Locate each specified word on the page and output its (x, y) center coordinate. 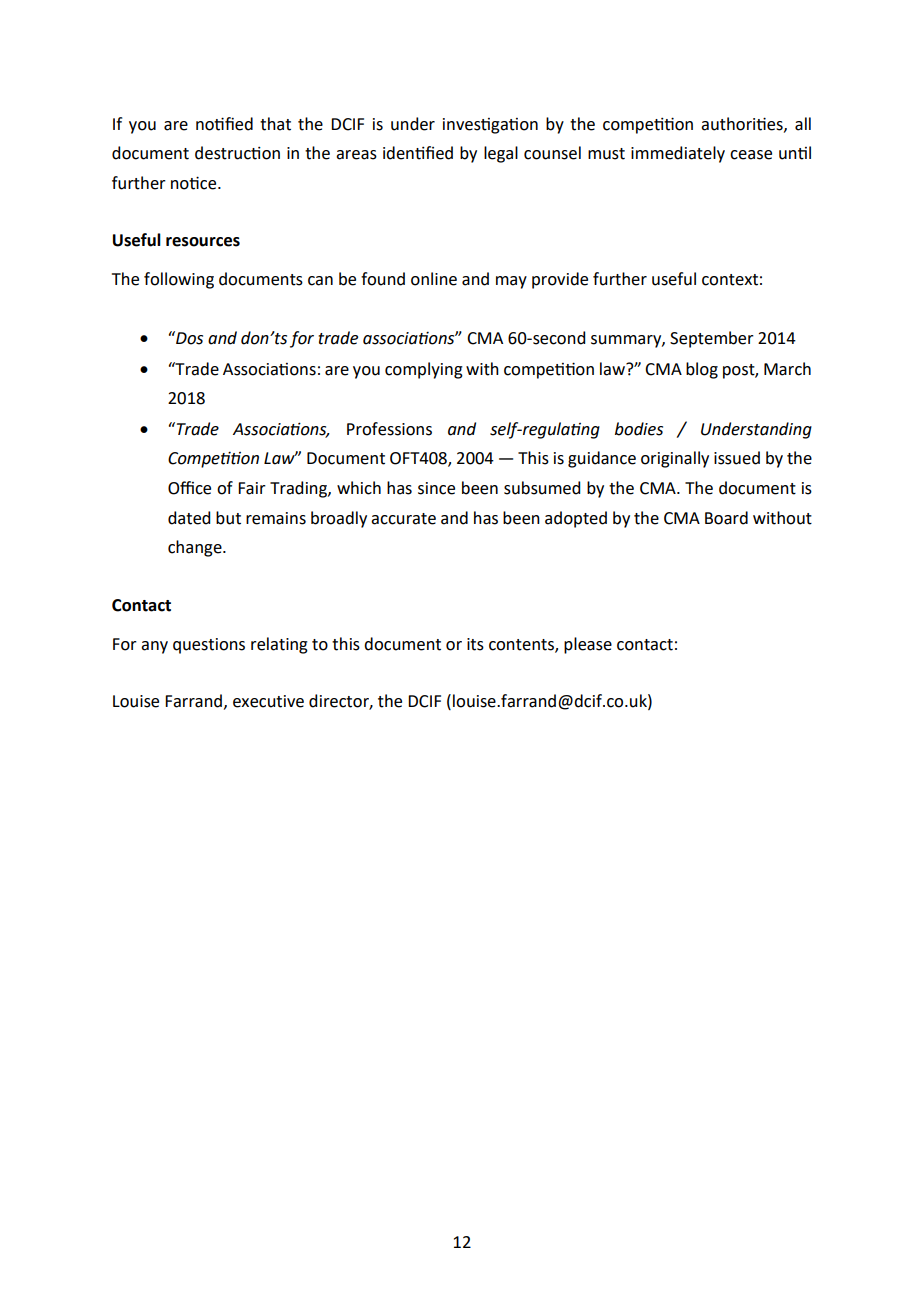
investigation (490, 126)
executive (268, 701)
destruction (237, 153)
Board (726, 518)
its (475, 644)
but (228, 518)
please (588, 645)
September (712, 339)
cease (751, 155)
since (436, 488)
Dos (188, 338)
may (511, 282)
